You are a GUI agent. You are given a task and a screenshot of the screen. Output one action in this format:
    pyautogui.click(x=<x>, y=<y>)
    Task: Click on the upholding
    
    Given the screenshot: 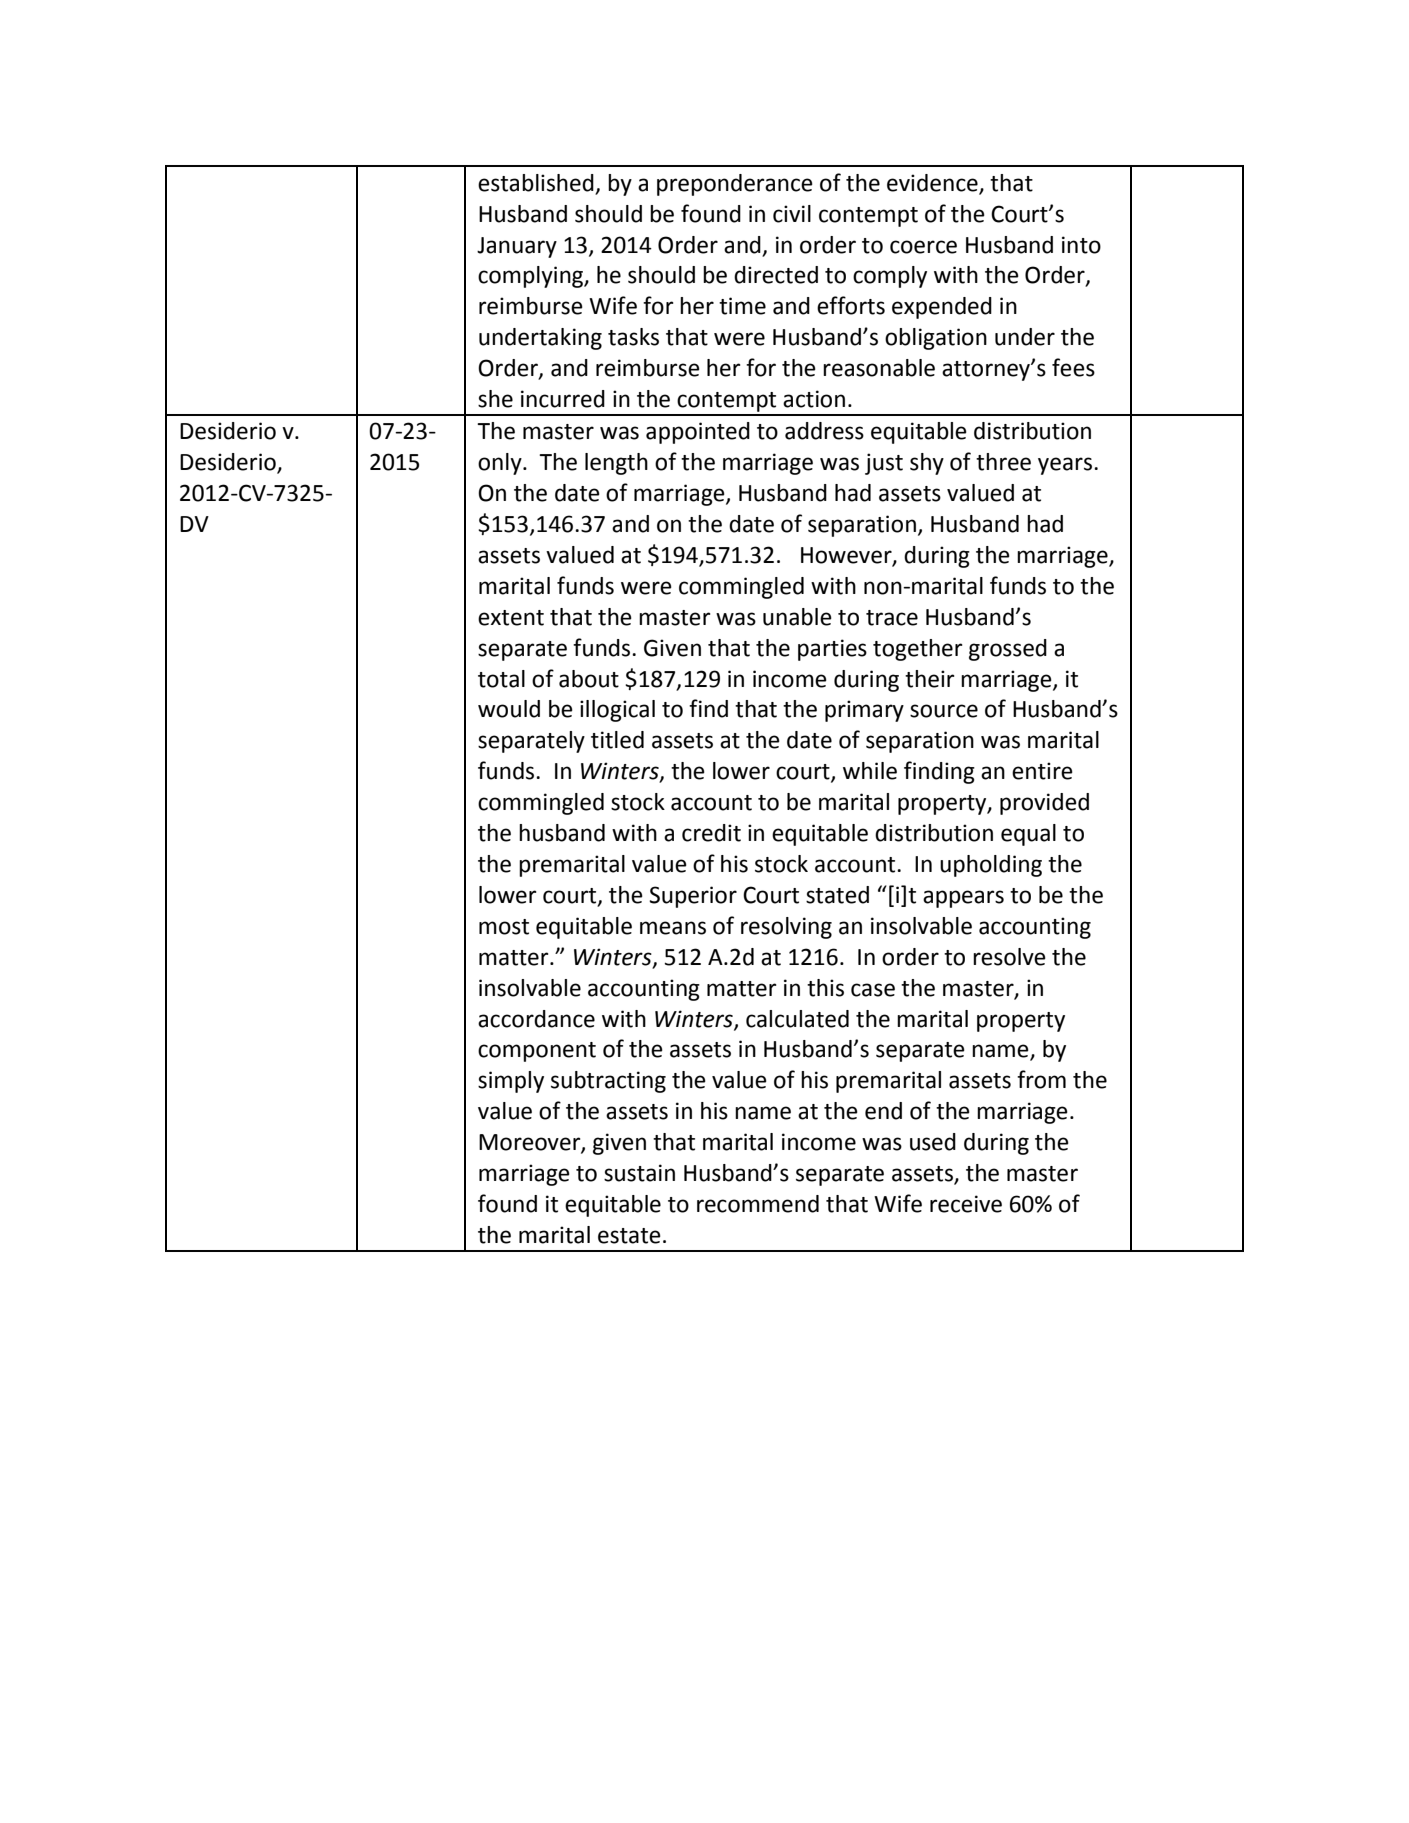 What is the action you would take?
    pyautogui.click(x=991, y=866)
